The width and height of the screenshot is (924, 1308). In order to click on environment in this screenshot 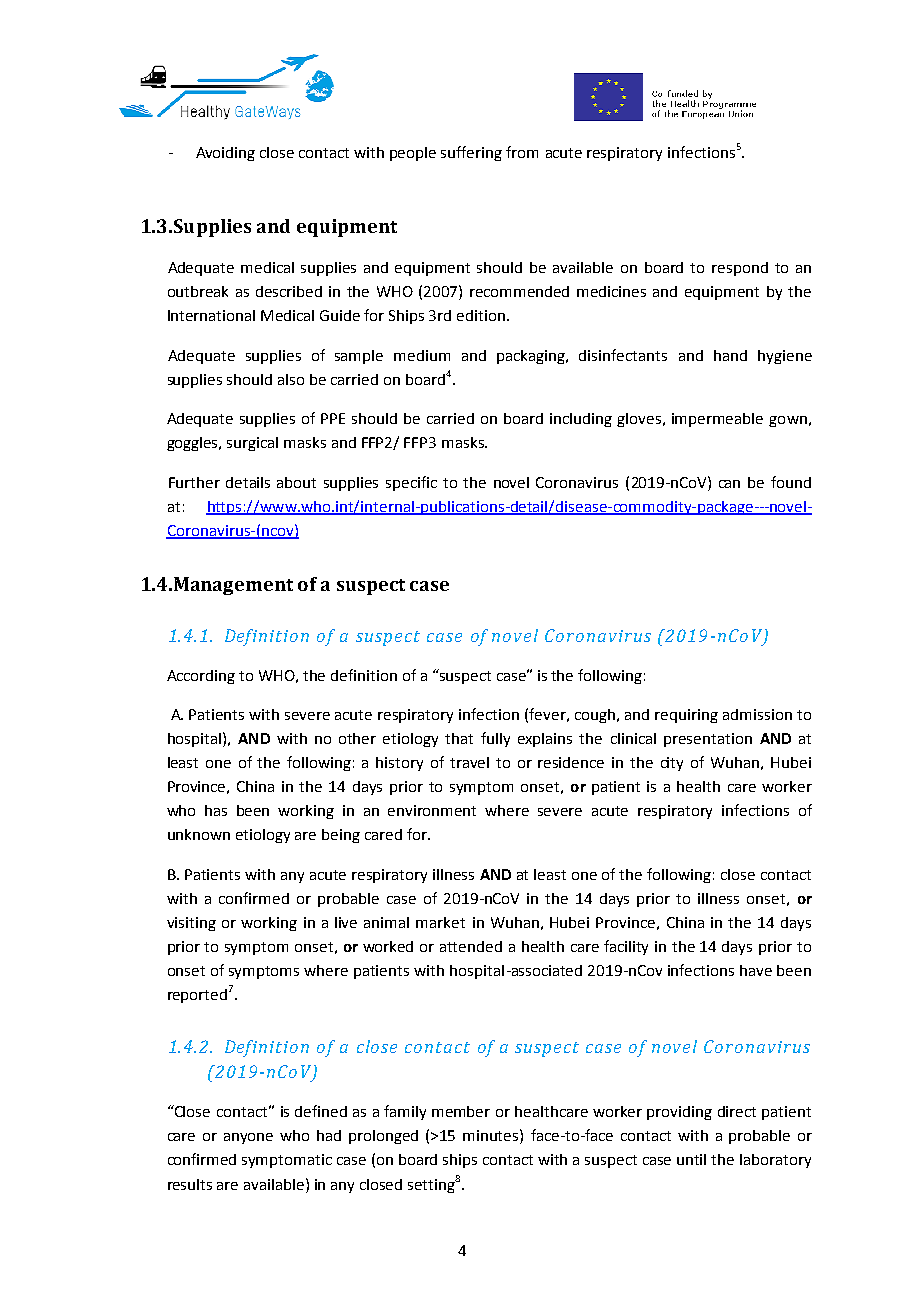, I will do `click(432, 810)`.
